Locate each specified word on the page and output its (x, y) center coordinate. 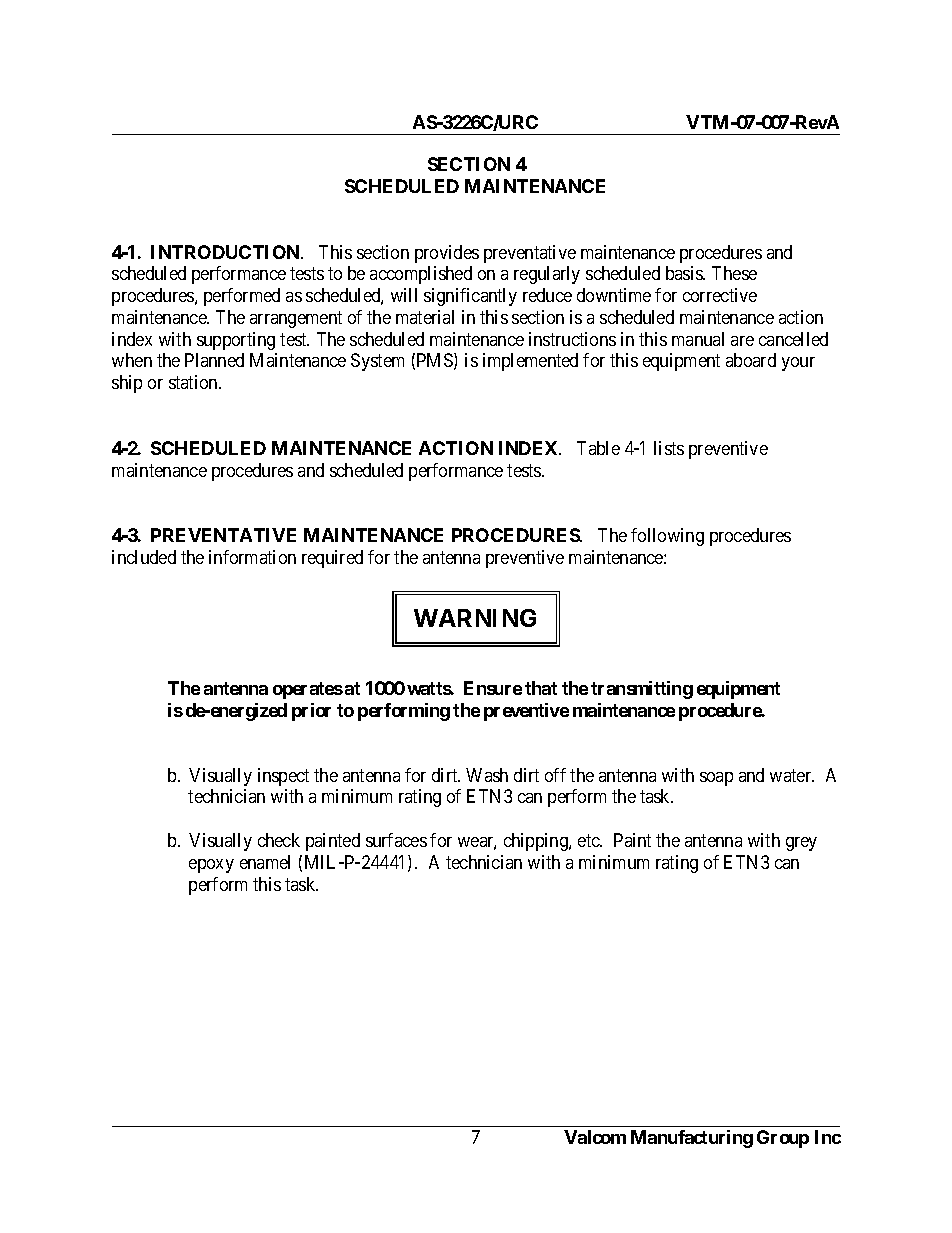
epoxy (211, 866)
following (667, 537)
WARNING (475, 618)
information (252, 557)
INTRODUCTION (226, 252)
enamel (265, 862)
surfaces (396, 840)
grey (801, 844)
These (734, 273)
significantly (470, 297)
